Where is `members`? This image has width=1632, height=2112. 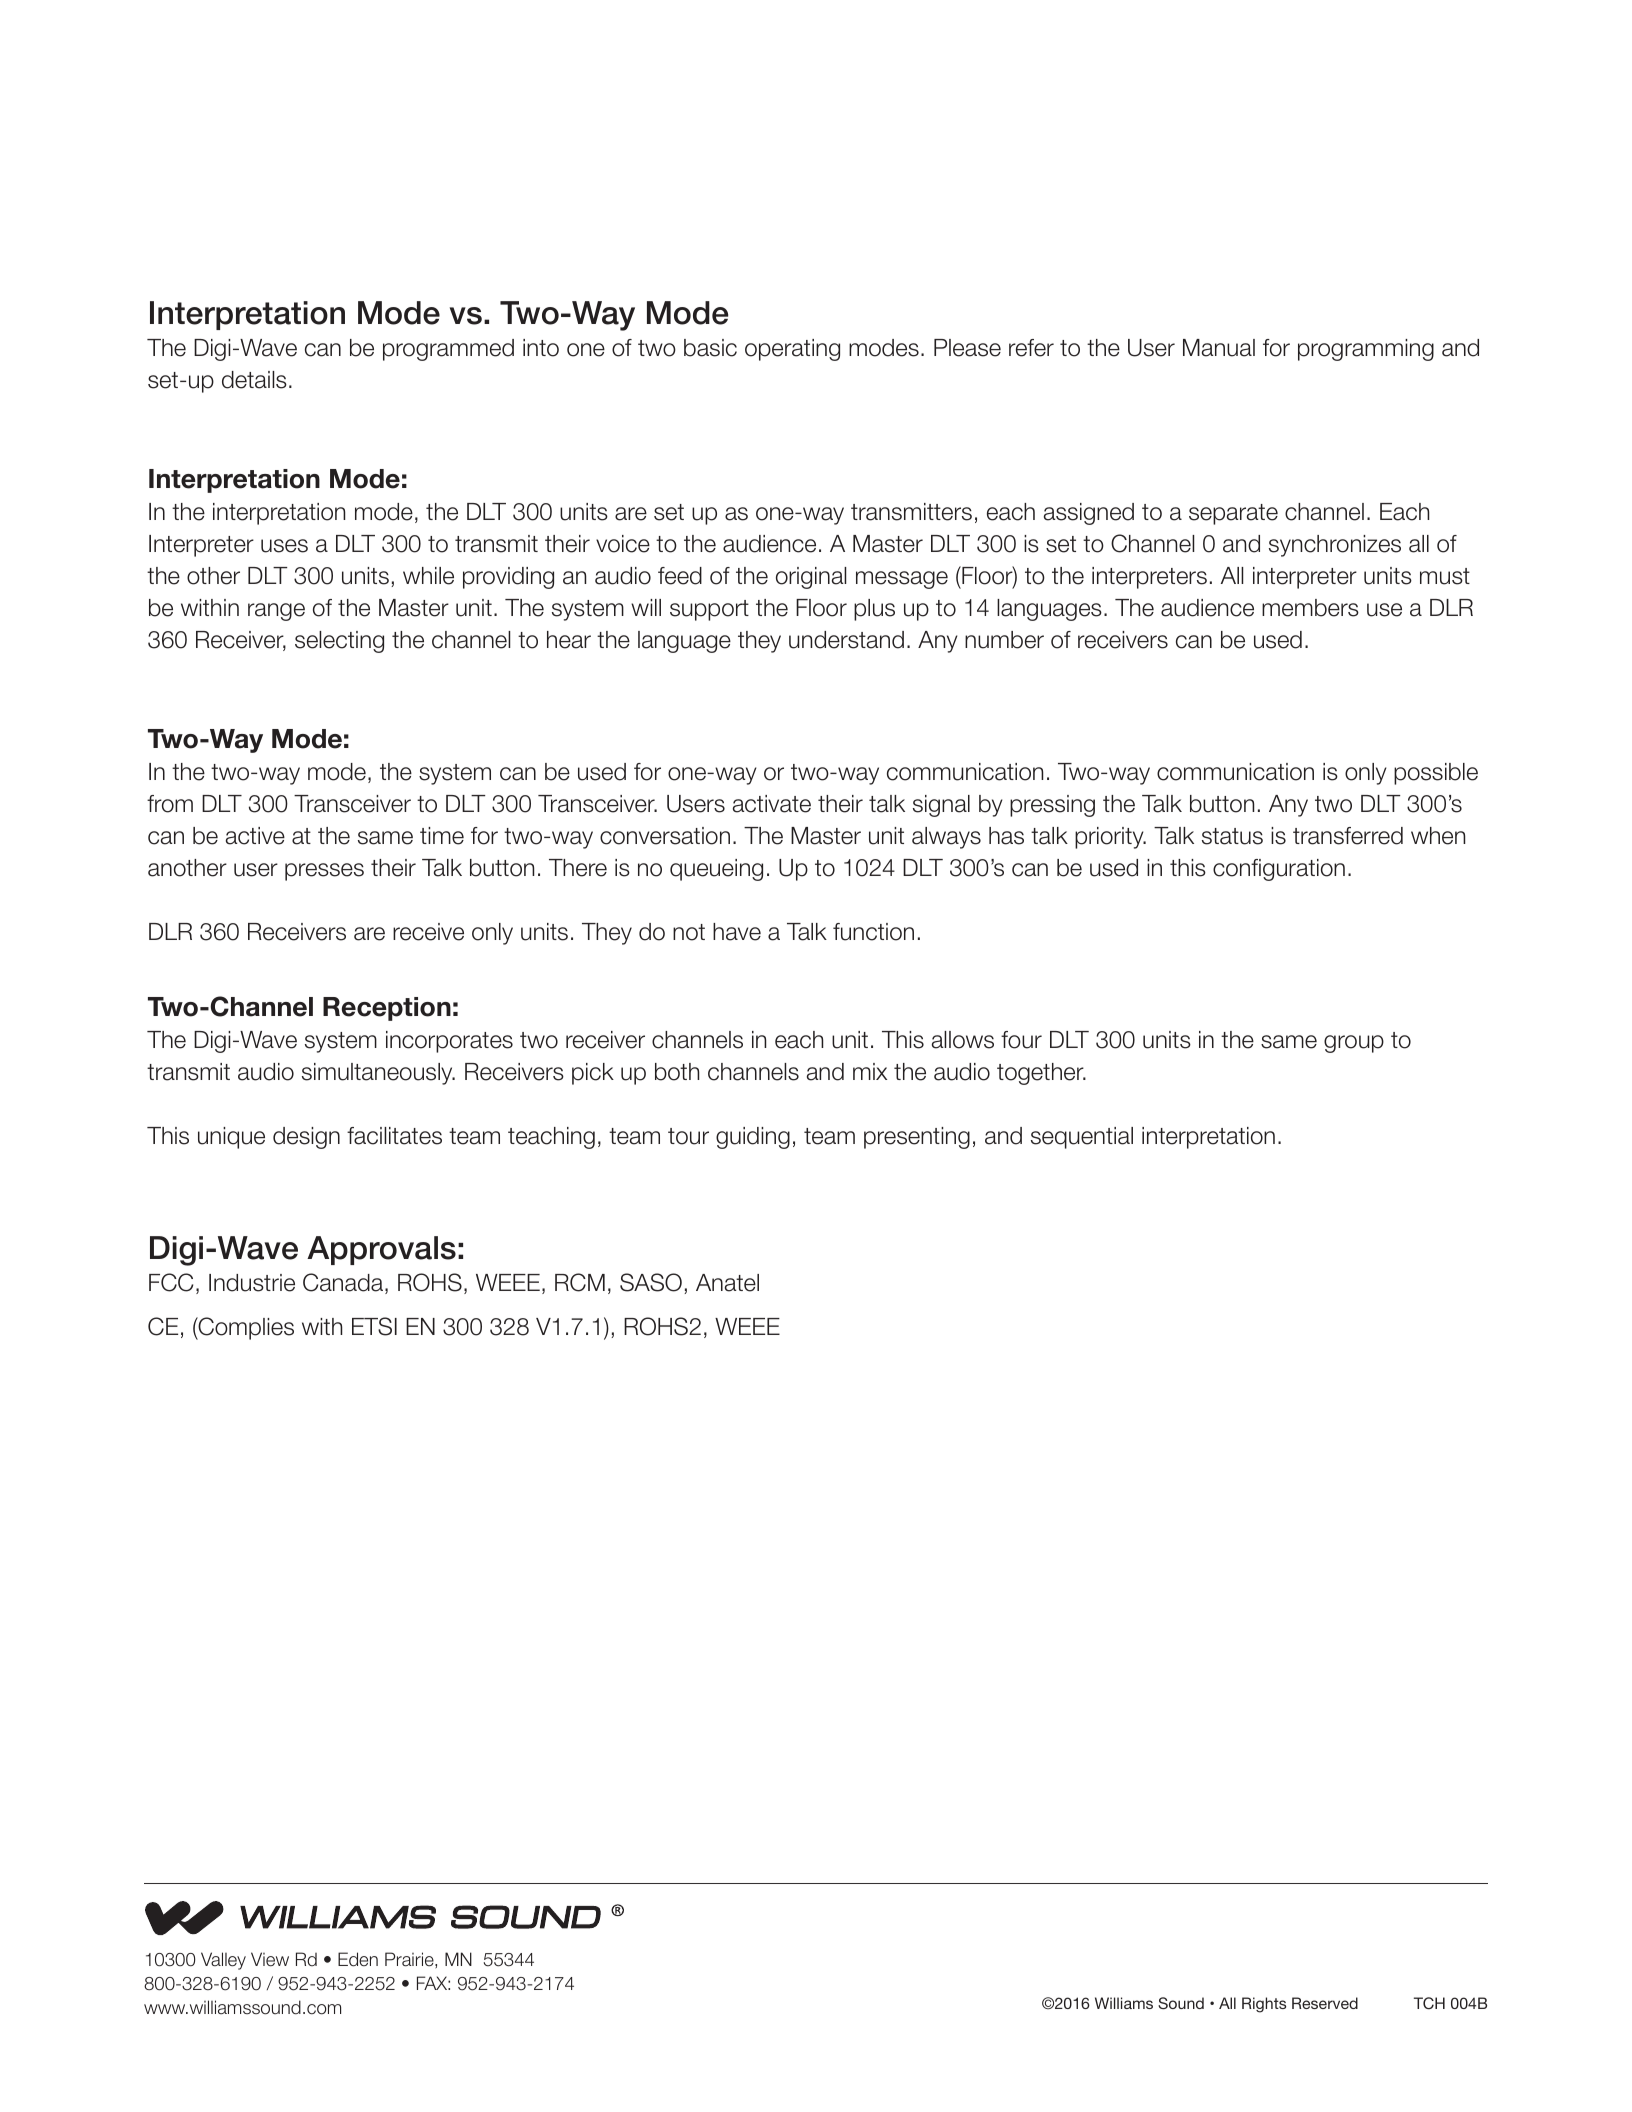
members is located at coordinates (1310, 608).
